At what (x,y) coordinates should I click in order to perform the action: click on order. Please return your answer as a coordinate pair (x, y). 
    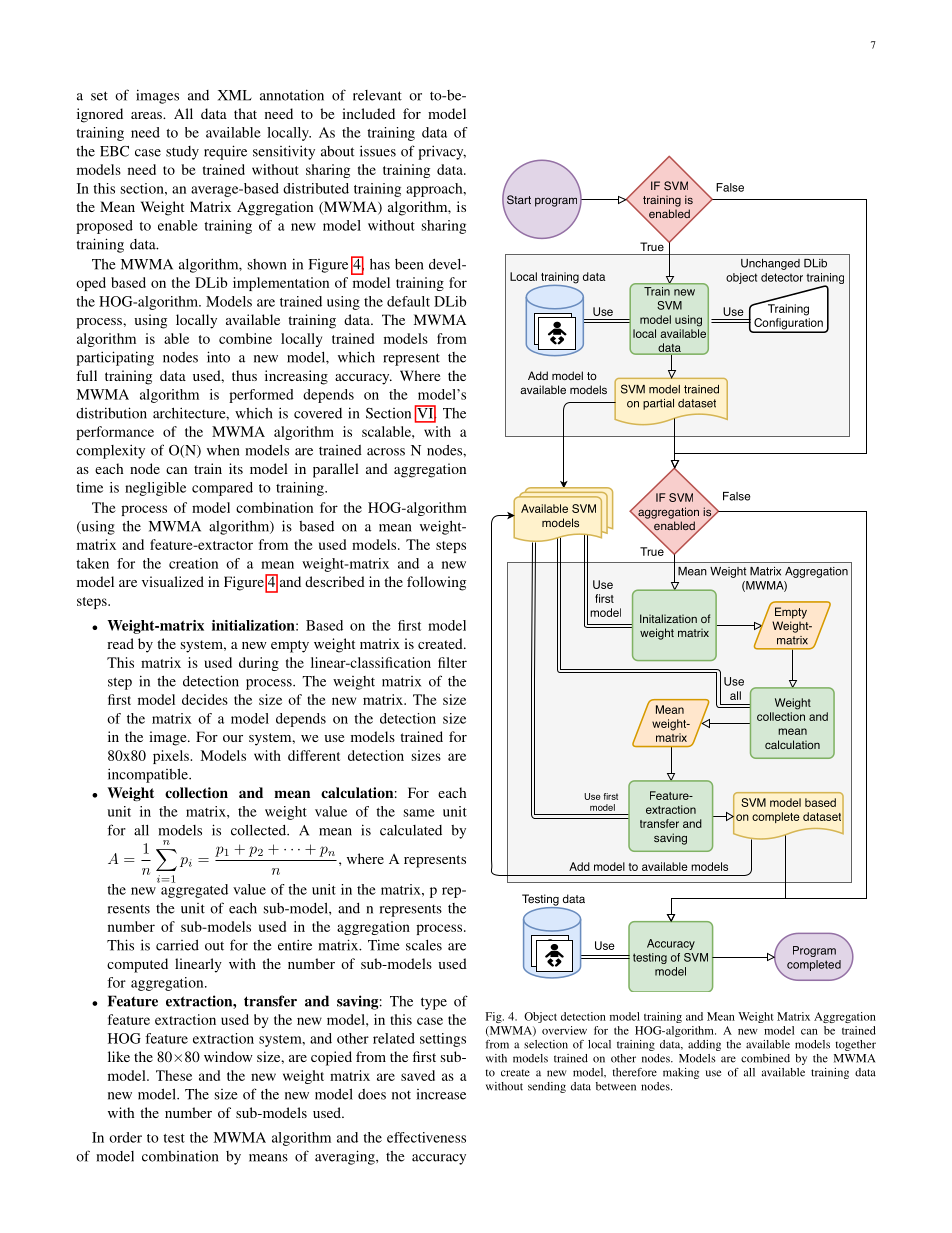
    Looking at the image, I should click on (125, 1137).
